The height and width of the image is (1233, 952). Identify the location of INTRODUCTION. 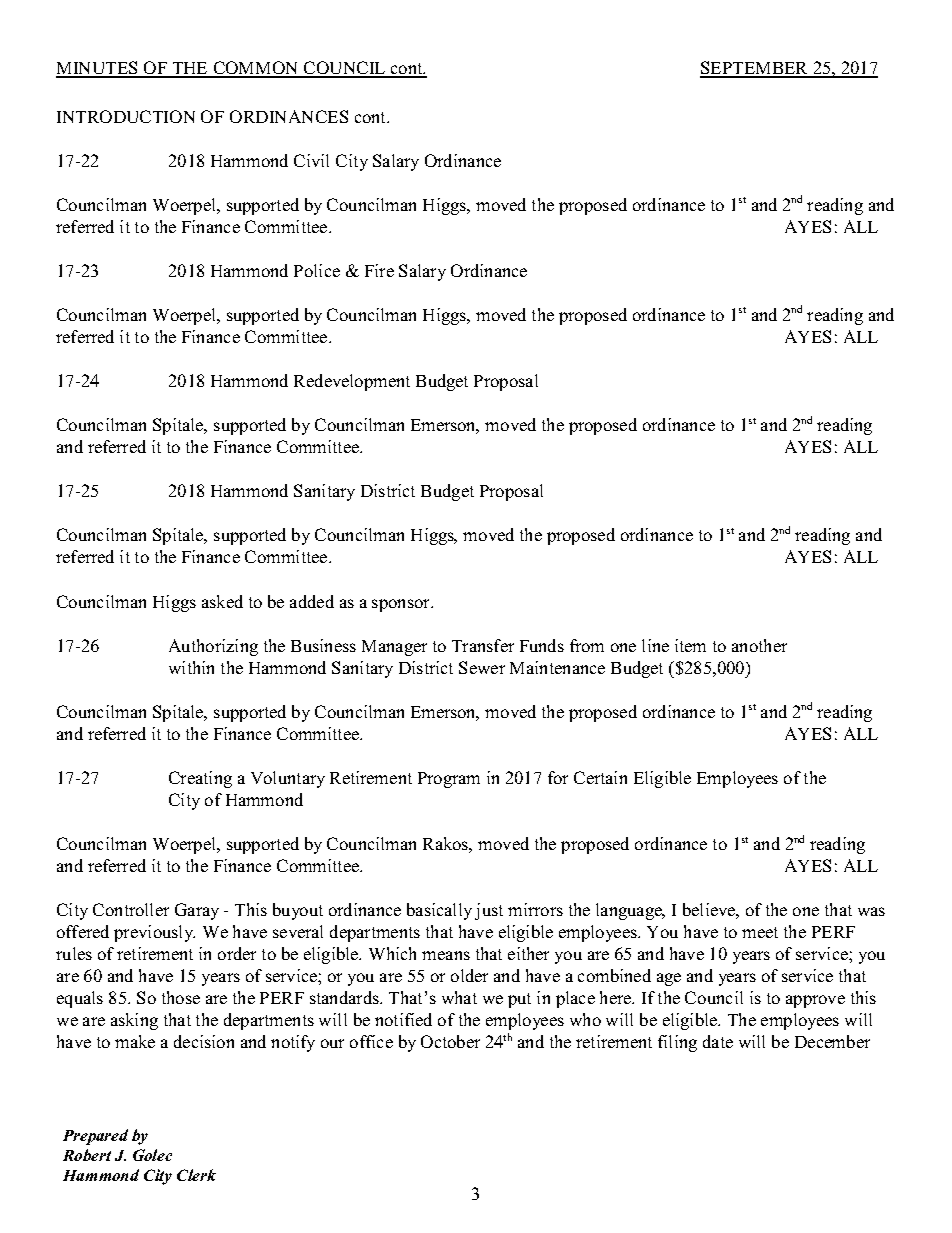
(126, 116).
